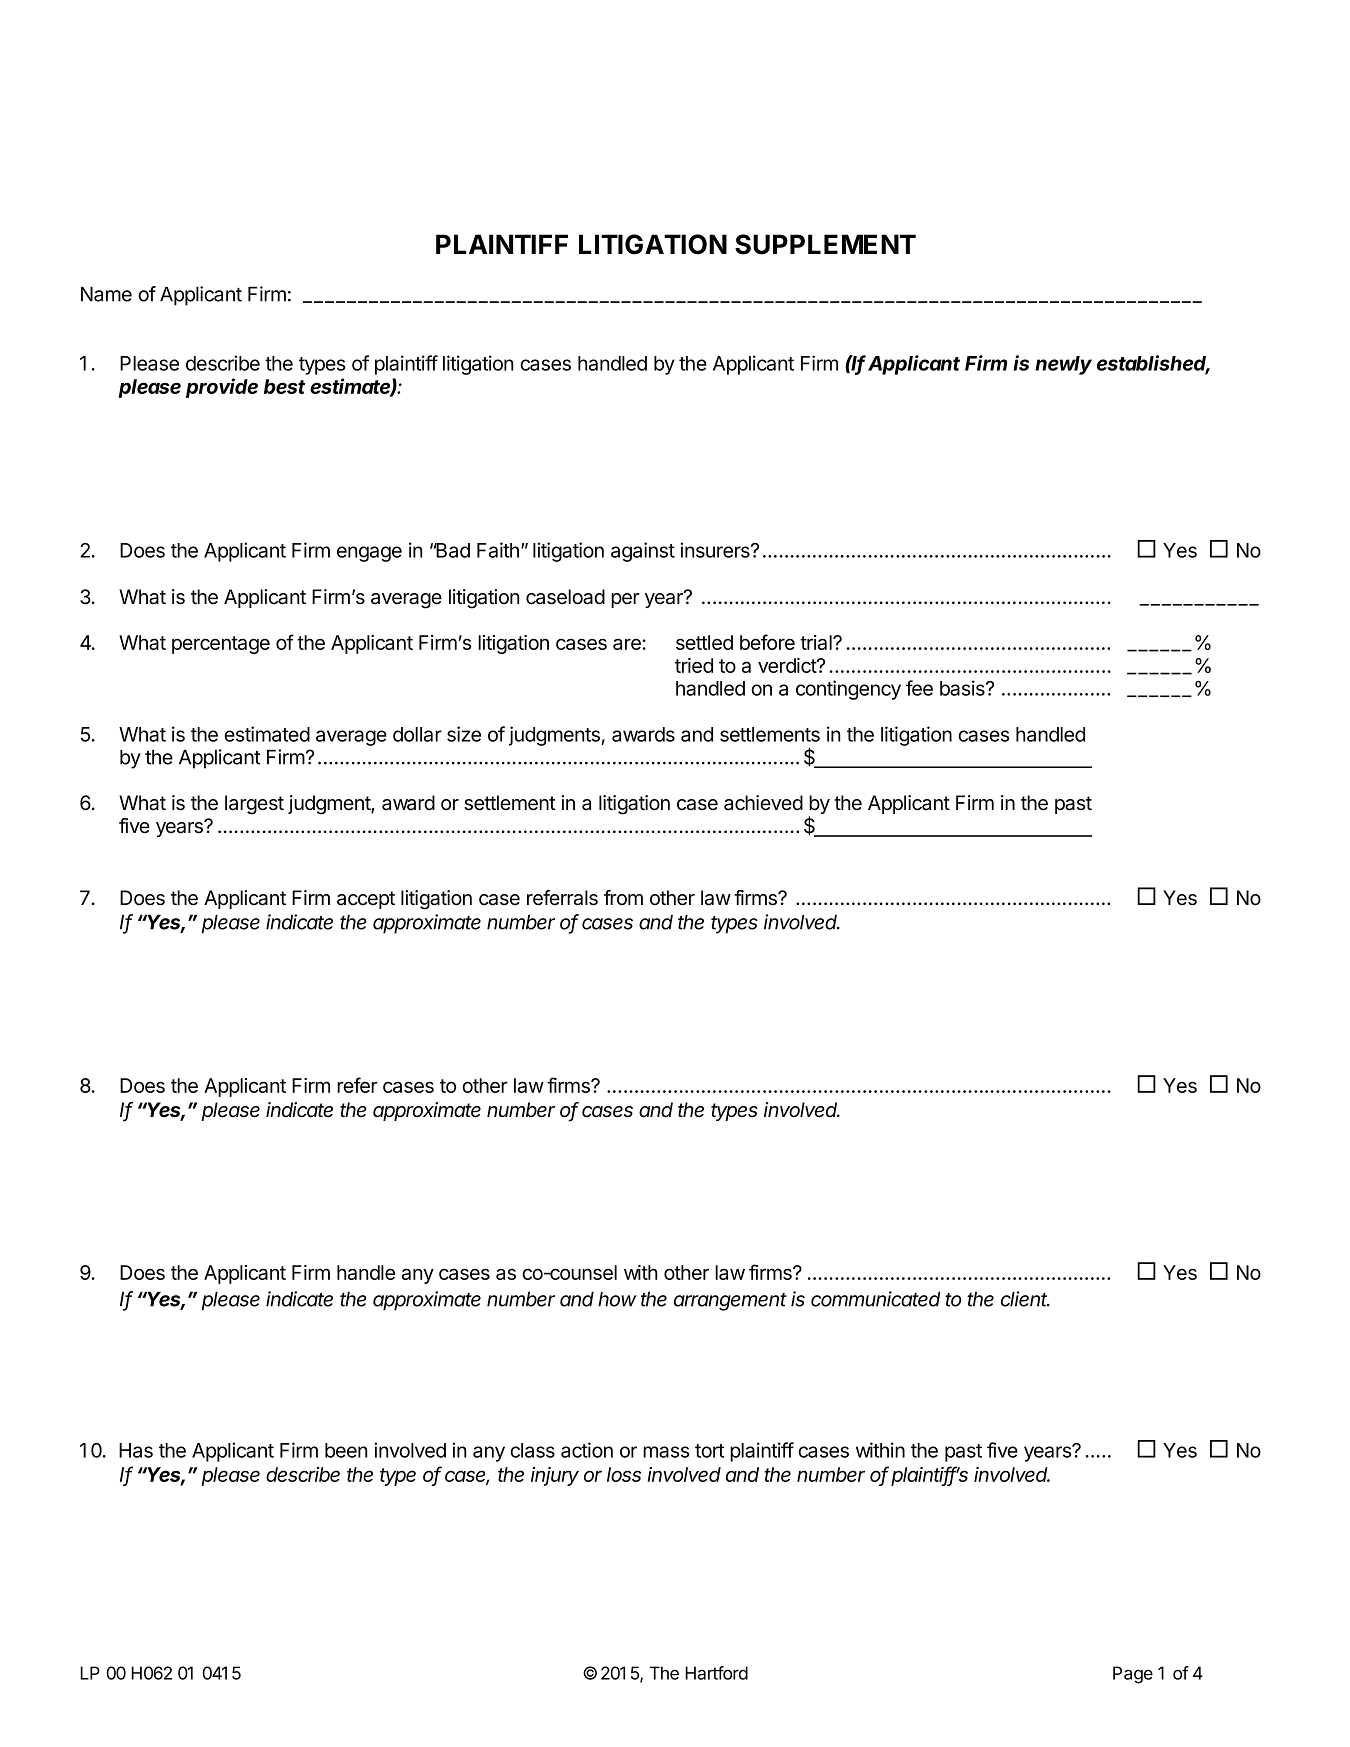 This image has width=1350, height=1747. Describe the element at coordinates (694, 665) in the image. I see `tried` at that location.
